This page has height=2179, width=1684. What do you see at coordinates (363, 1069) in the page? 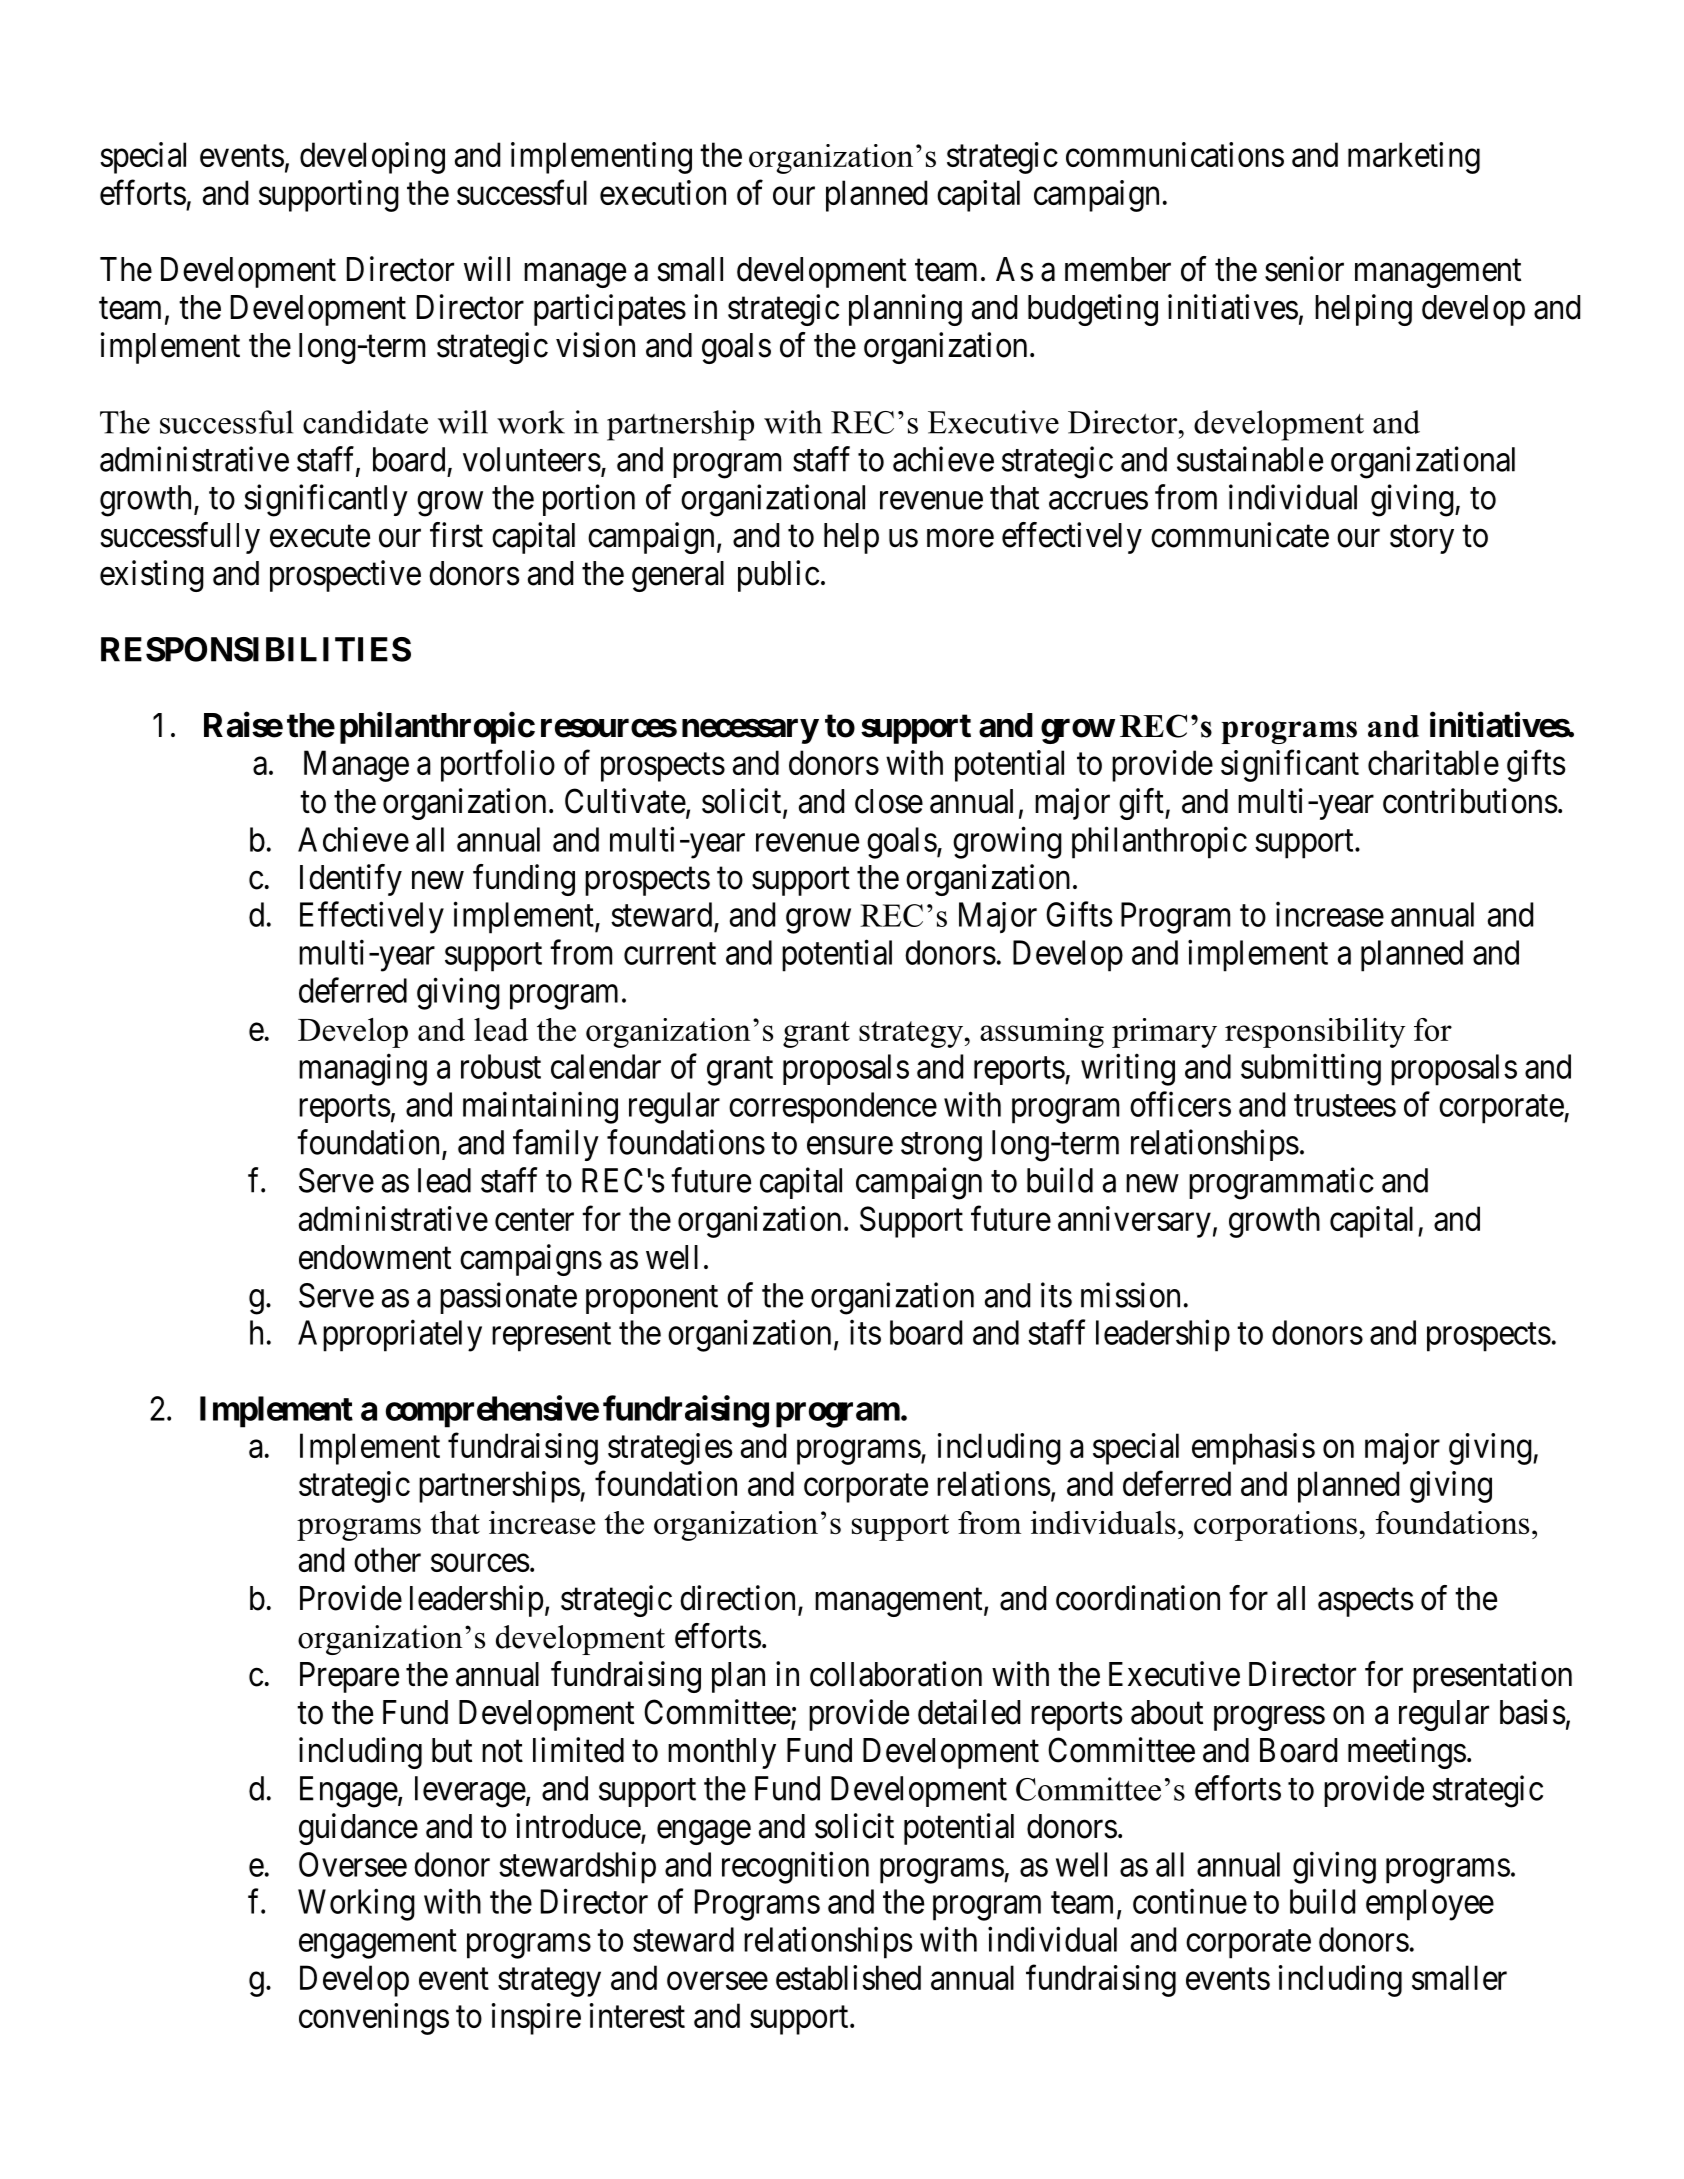
I see `managing` at bounding box center [363, 1069].
